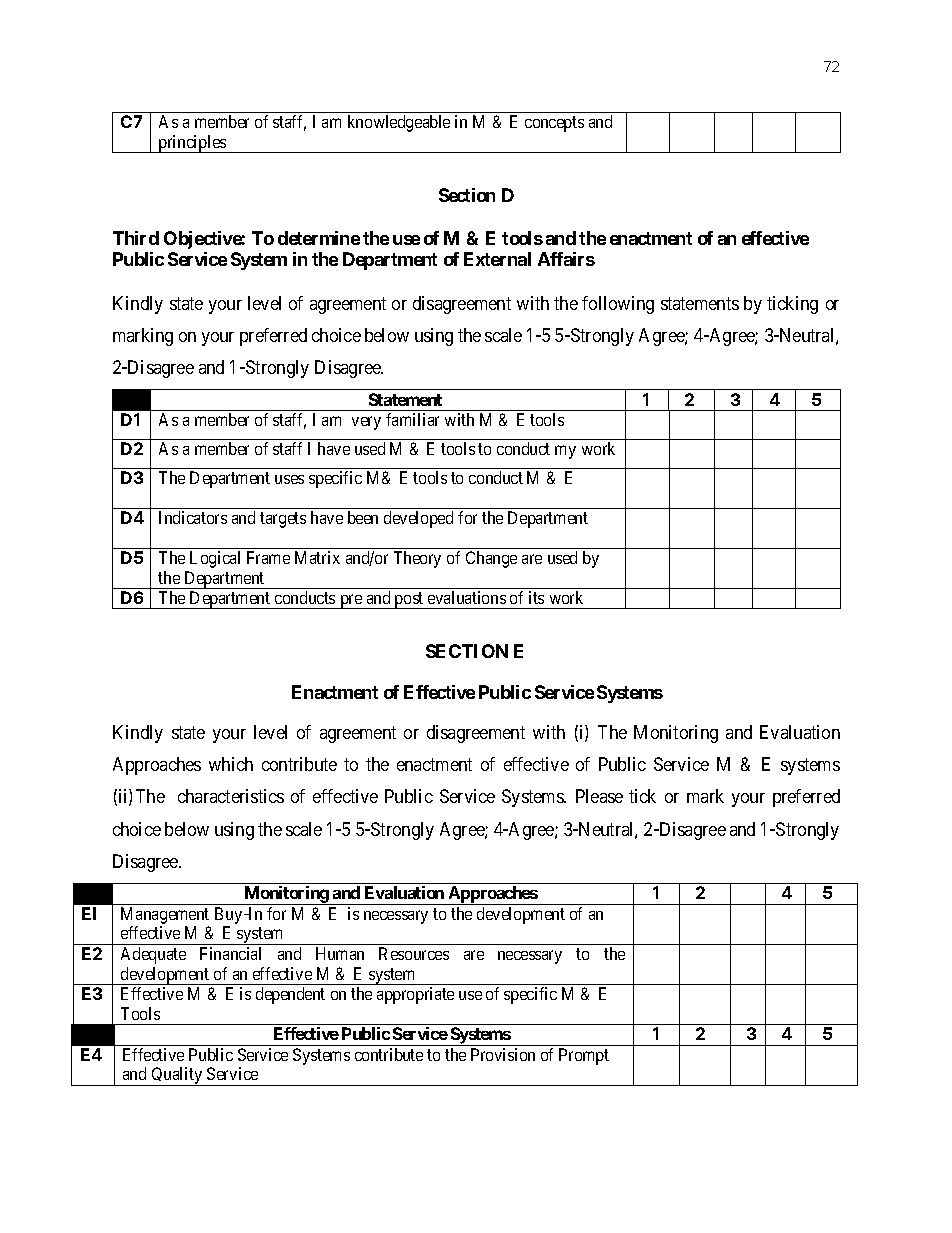 This screenshot has width=952, height=1233. What do you see at coordinates (231, 764) in the screenshot?
I see `which` at bounding box center [231, 764].
